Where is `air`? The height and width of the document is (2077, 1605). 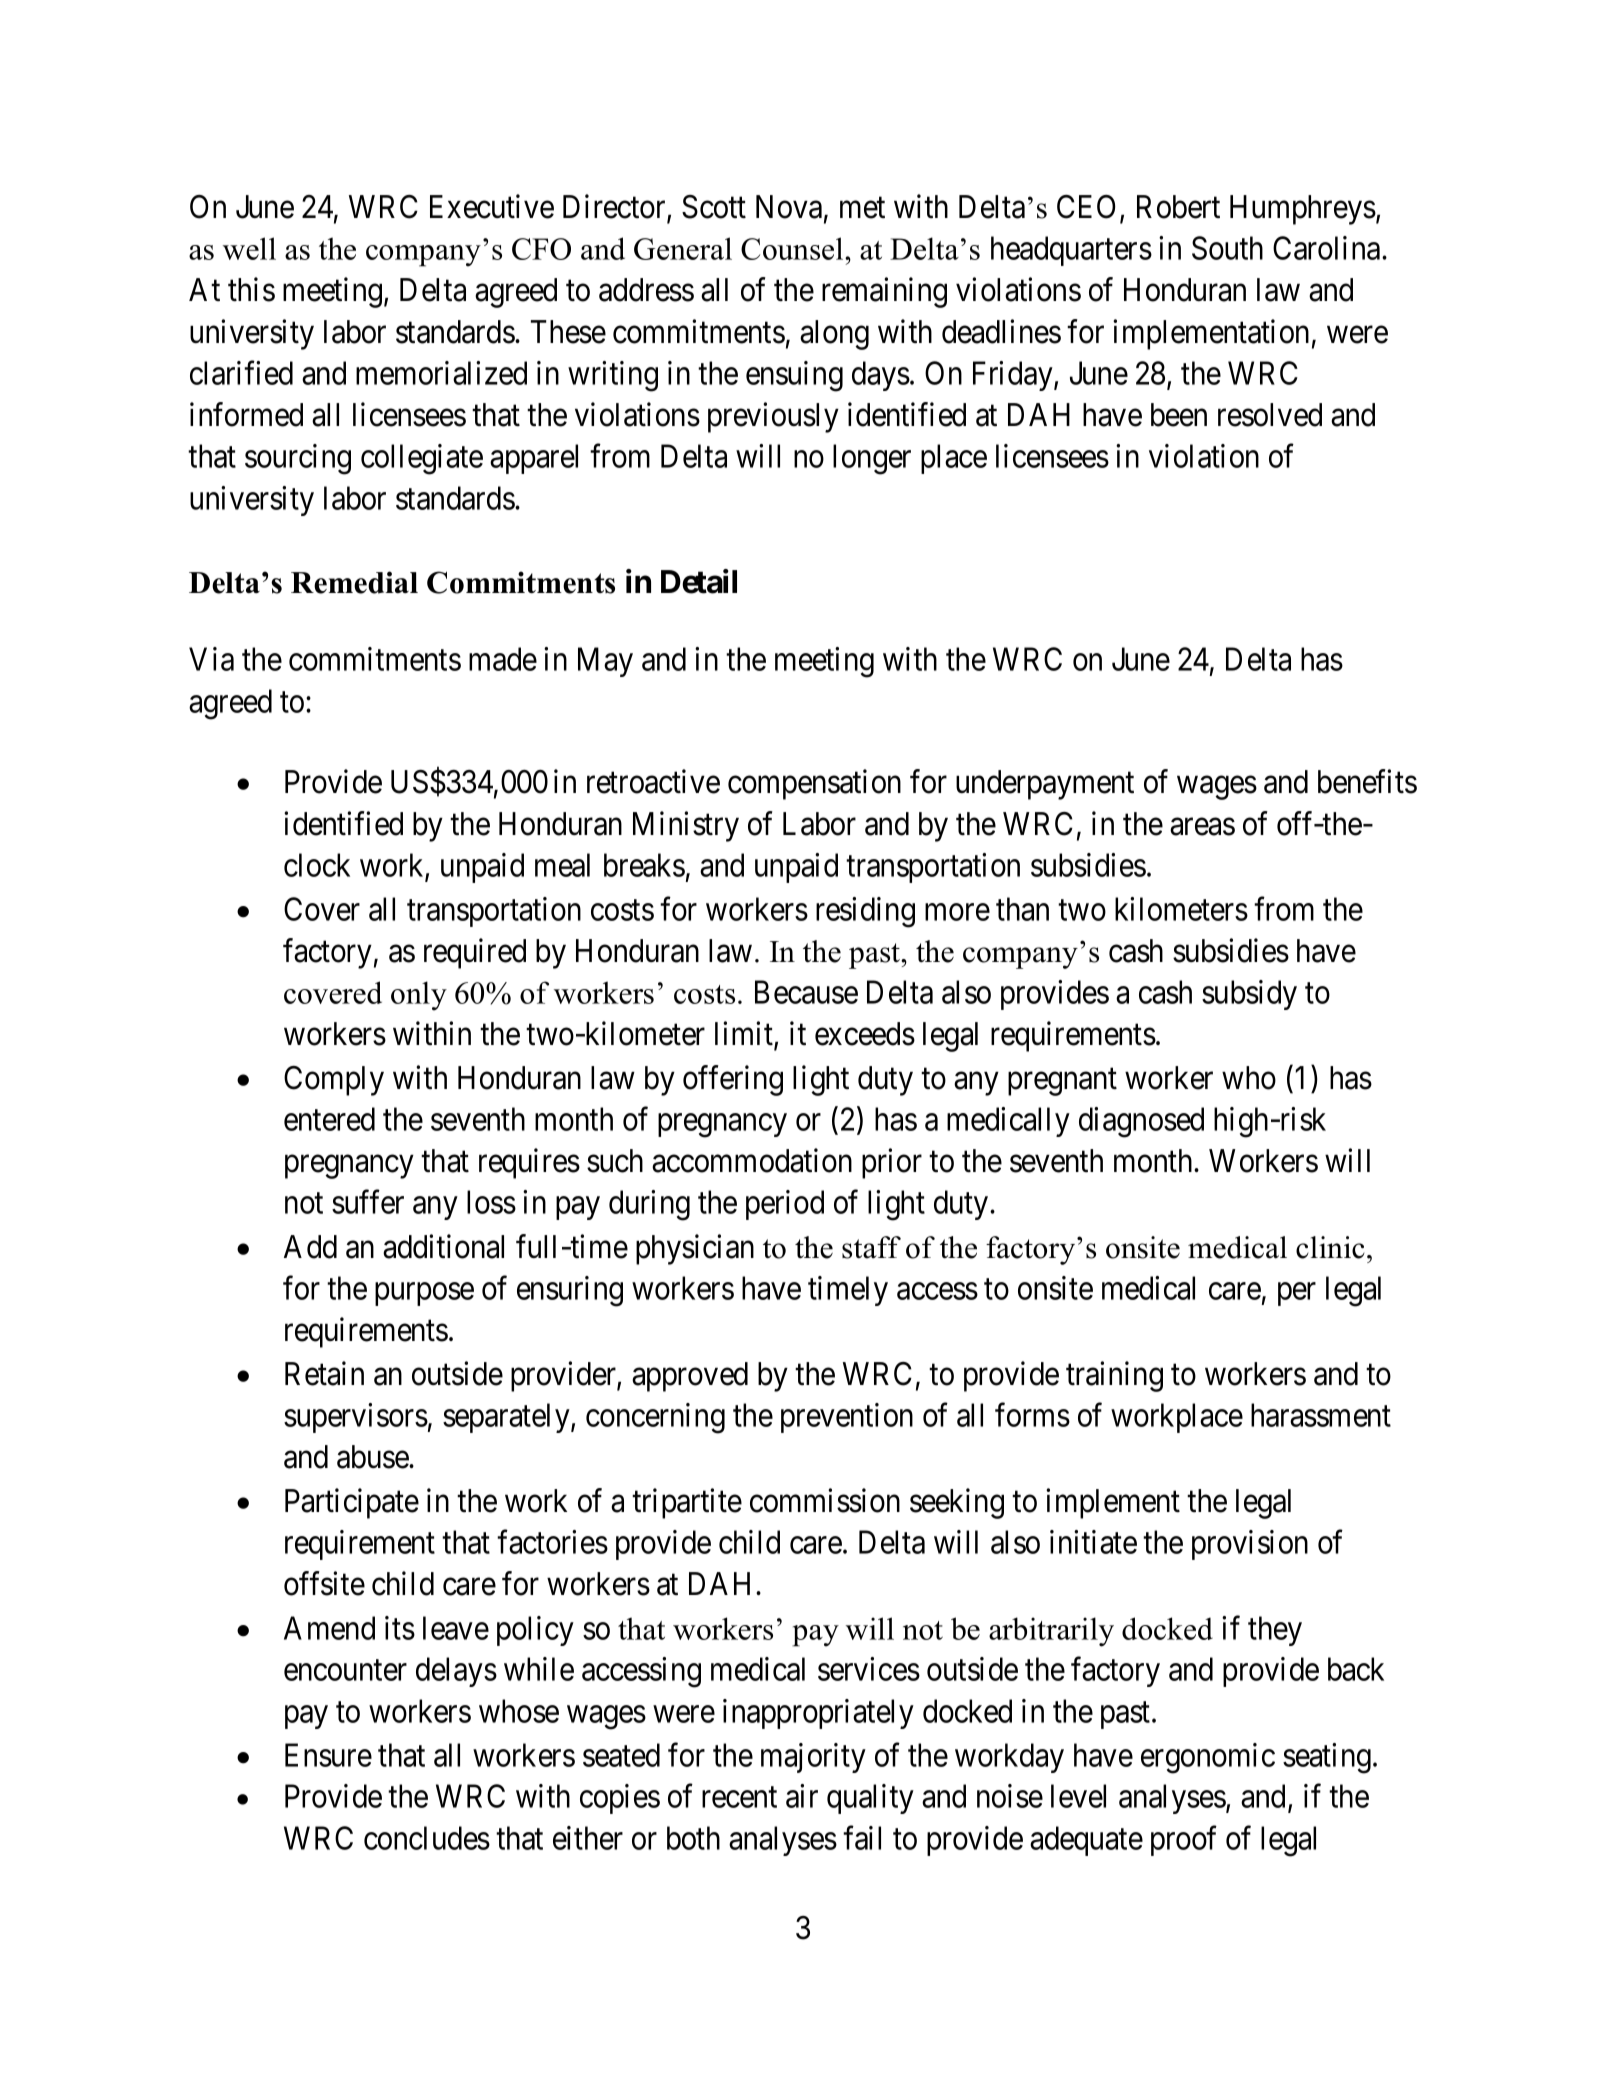
air is located at coordinates (802, 1796).
